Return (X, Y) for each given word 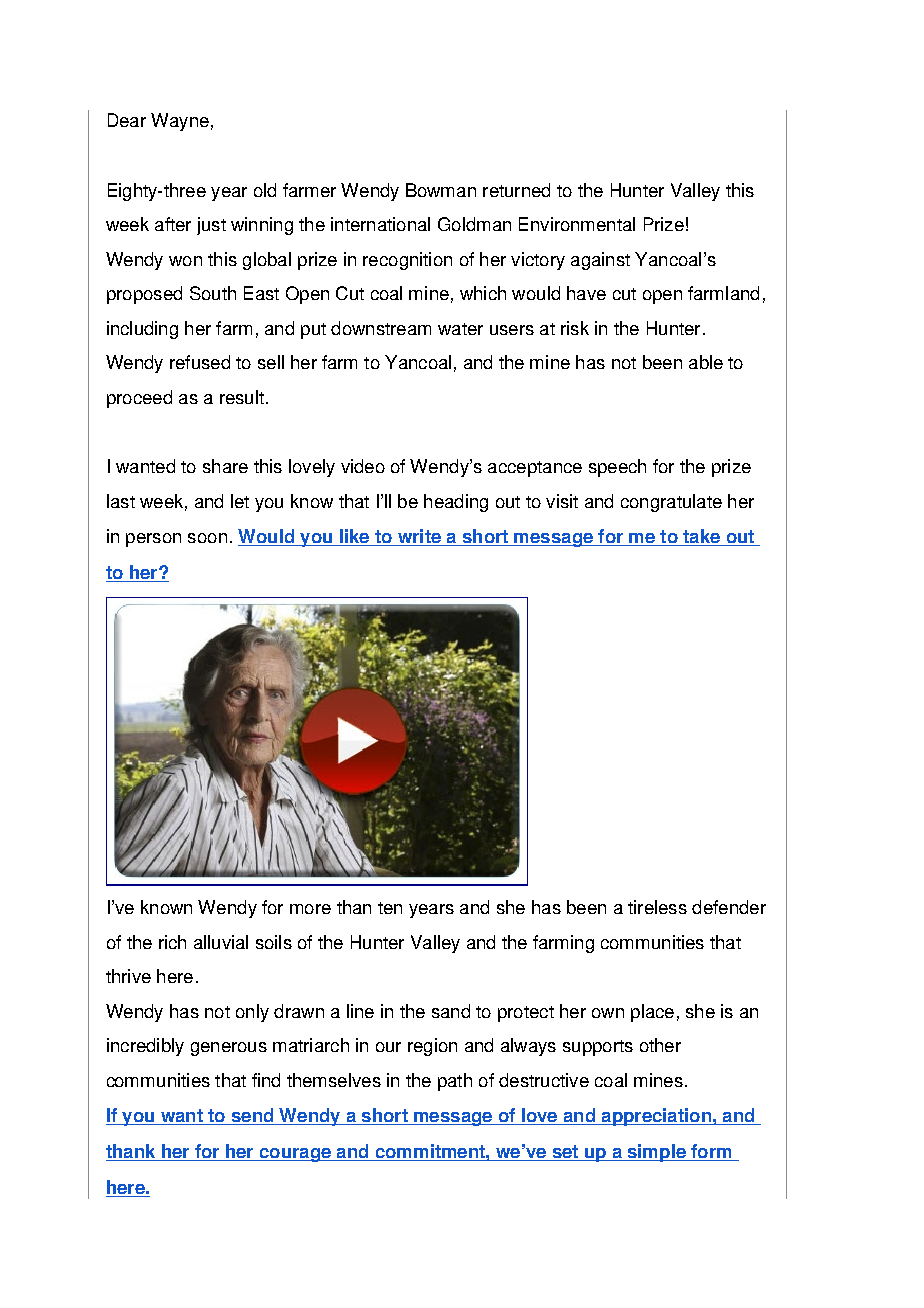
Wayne (180, 122)
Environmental (577, 224)
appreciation (656, 1117)
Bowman (441, 190)
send (252, 1116)
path (455, 1082)
